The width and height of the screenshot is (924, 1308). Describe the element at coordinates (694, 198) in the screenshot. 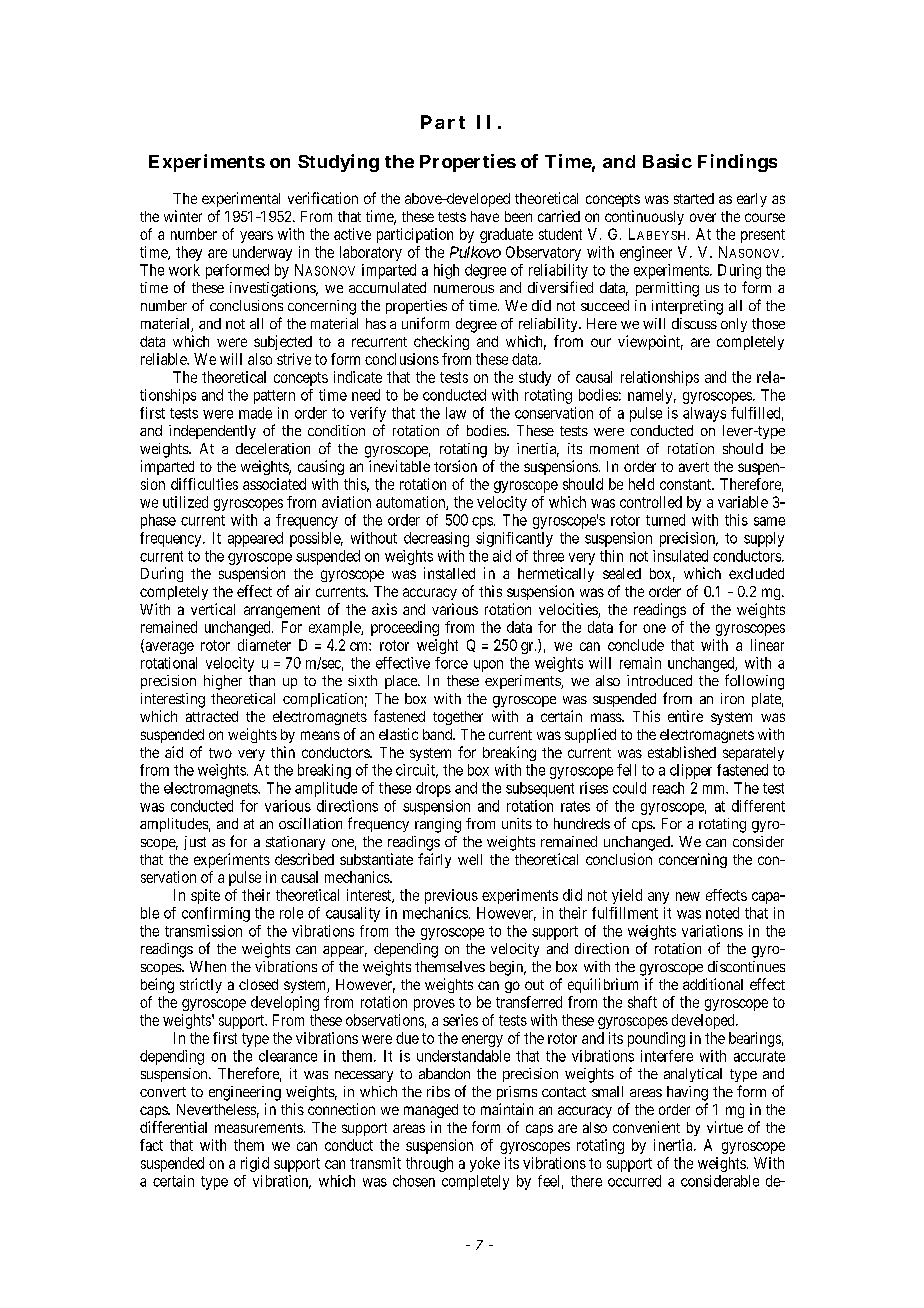

I see `started` at that location.
